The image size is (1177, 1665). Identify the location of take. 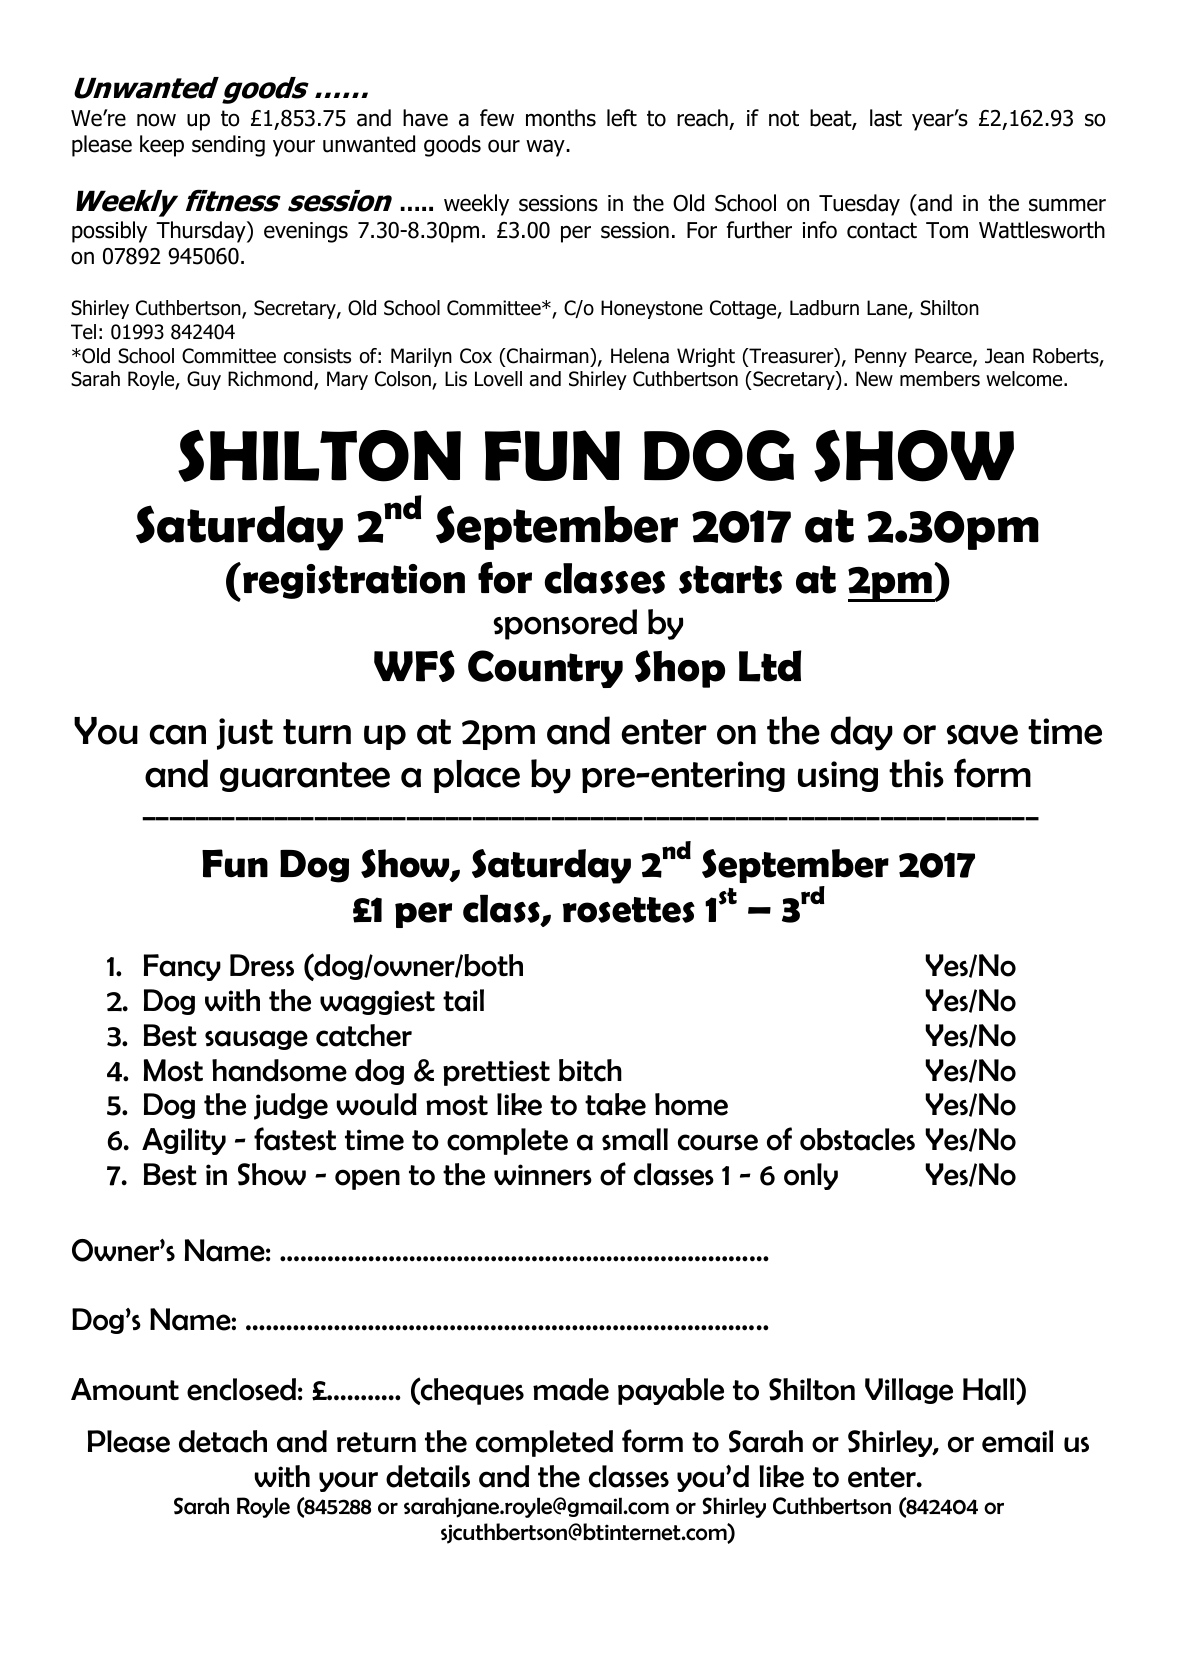
(615, 1104).
